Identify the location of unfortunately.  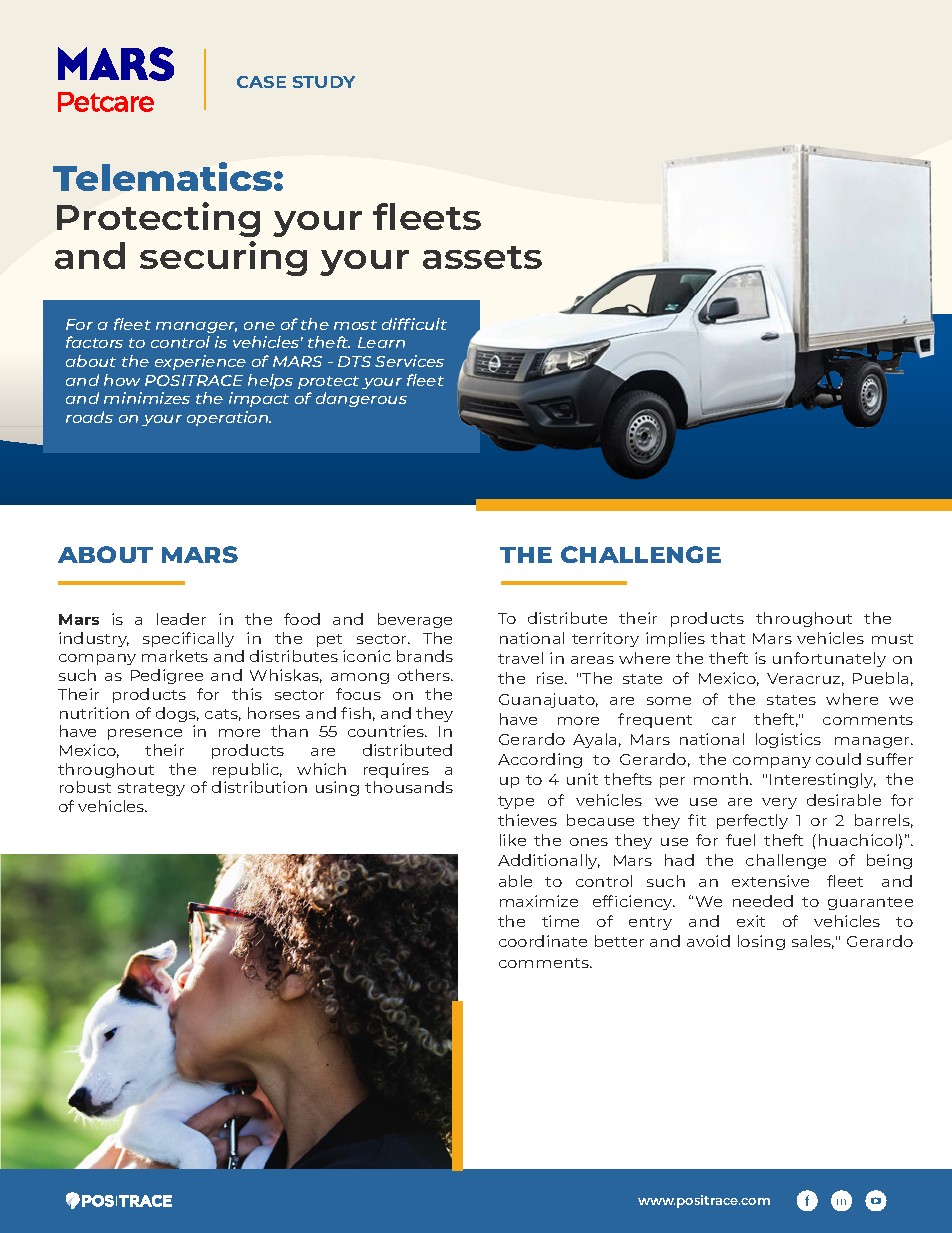
(829, 659).
